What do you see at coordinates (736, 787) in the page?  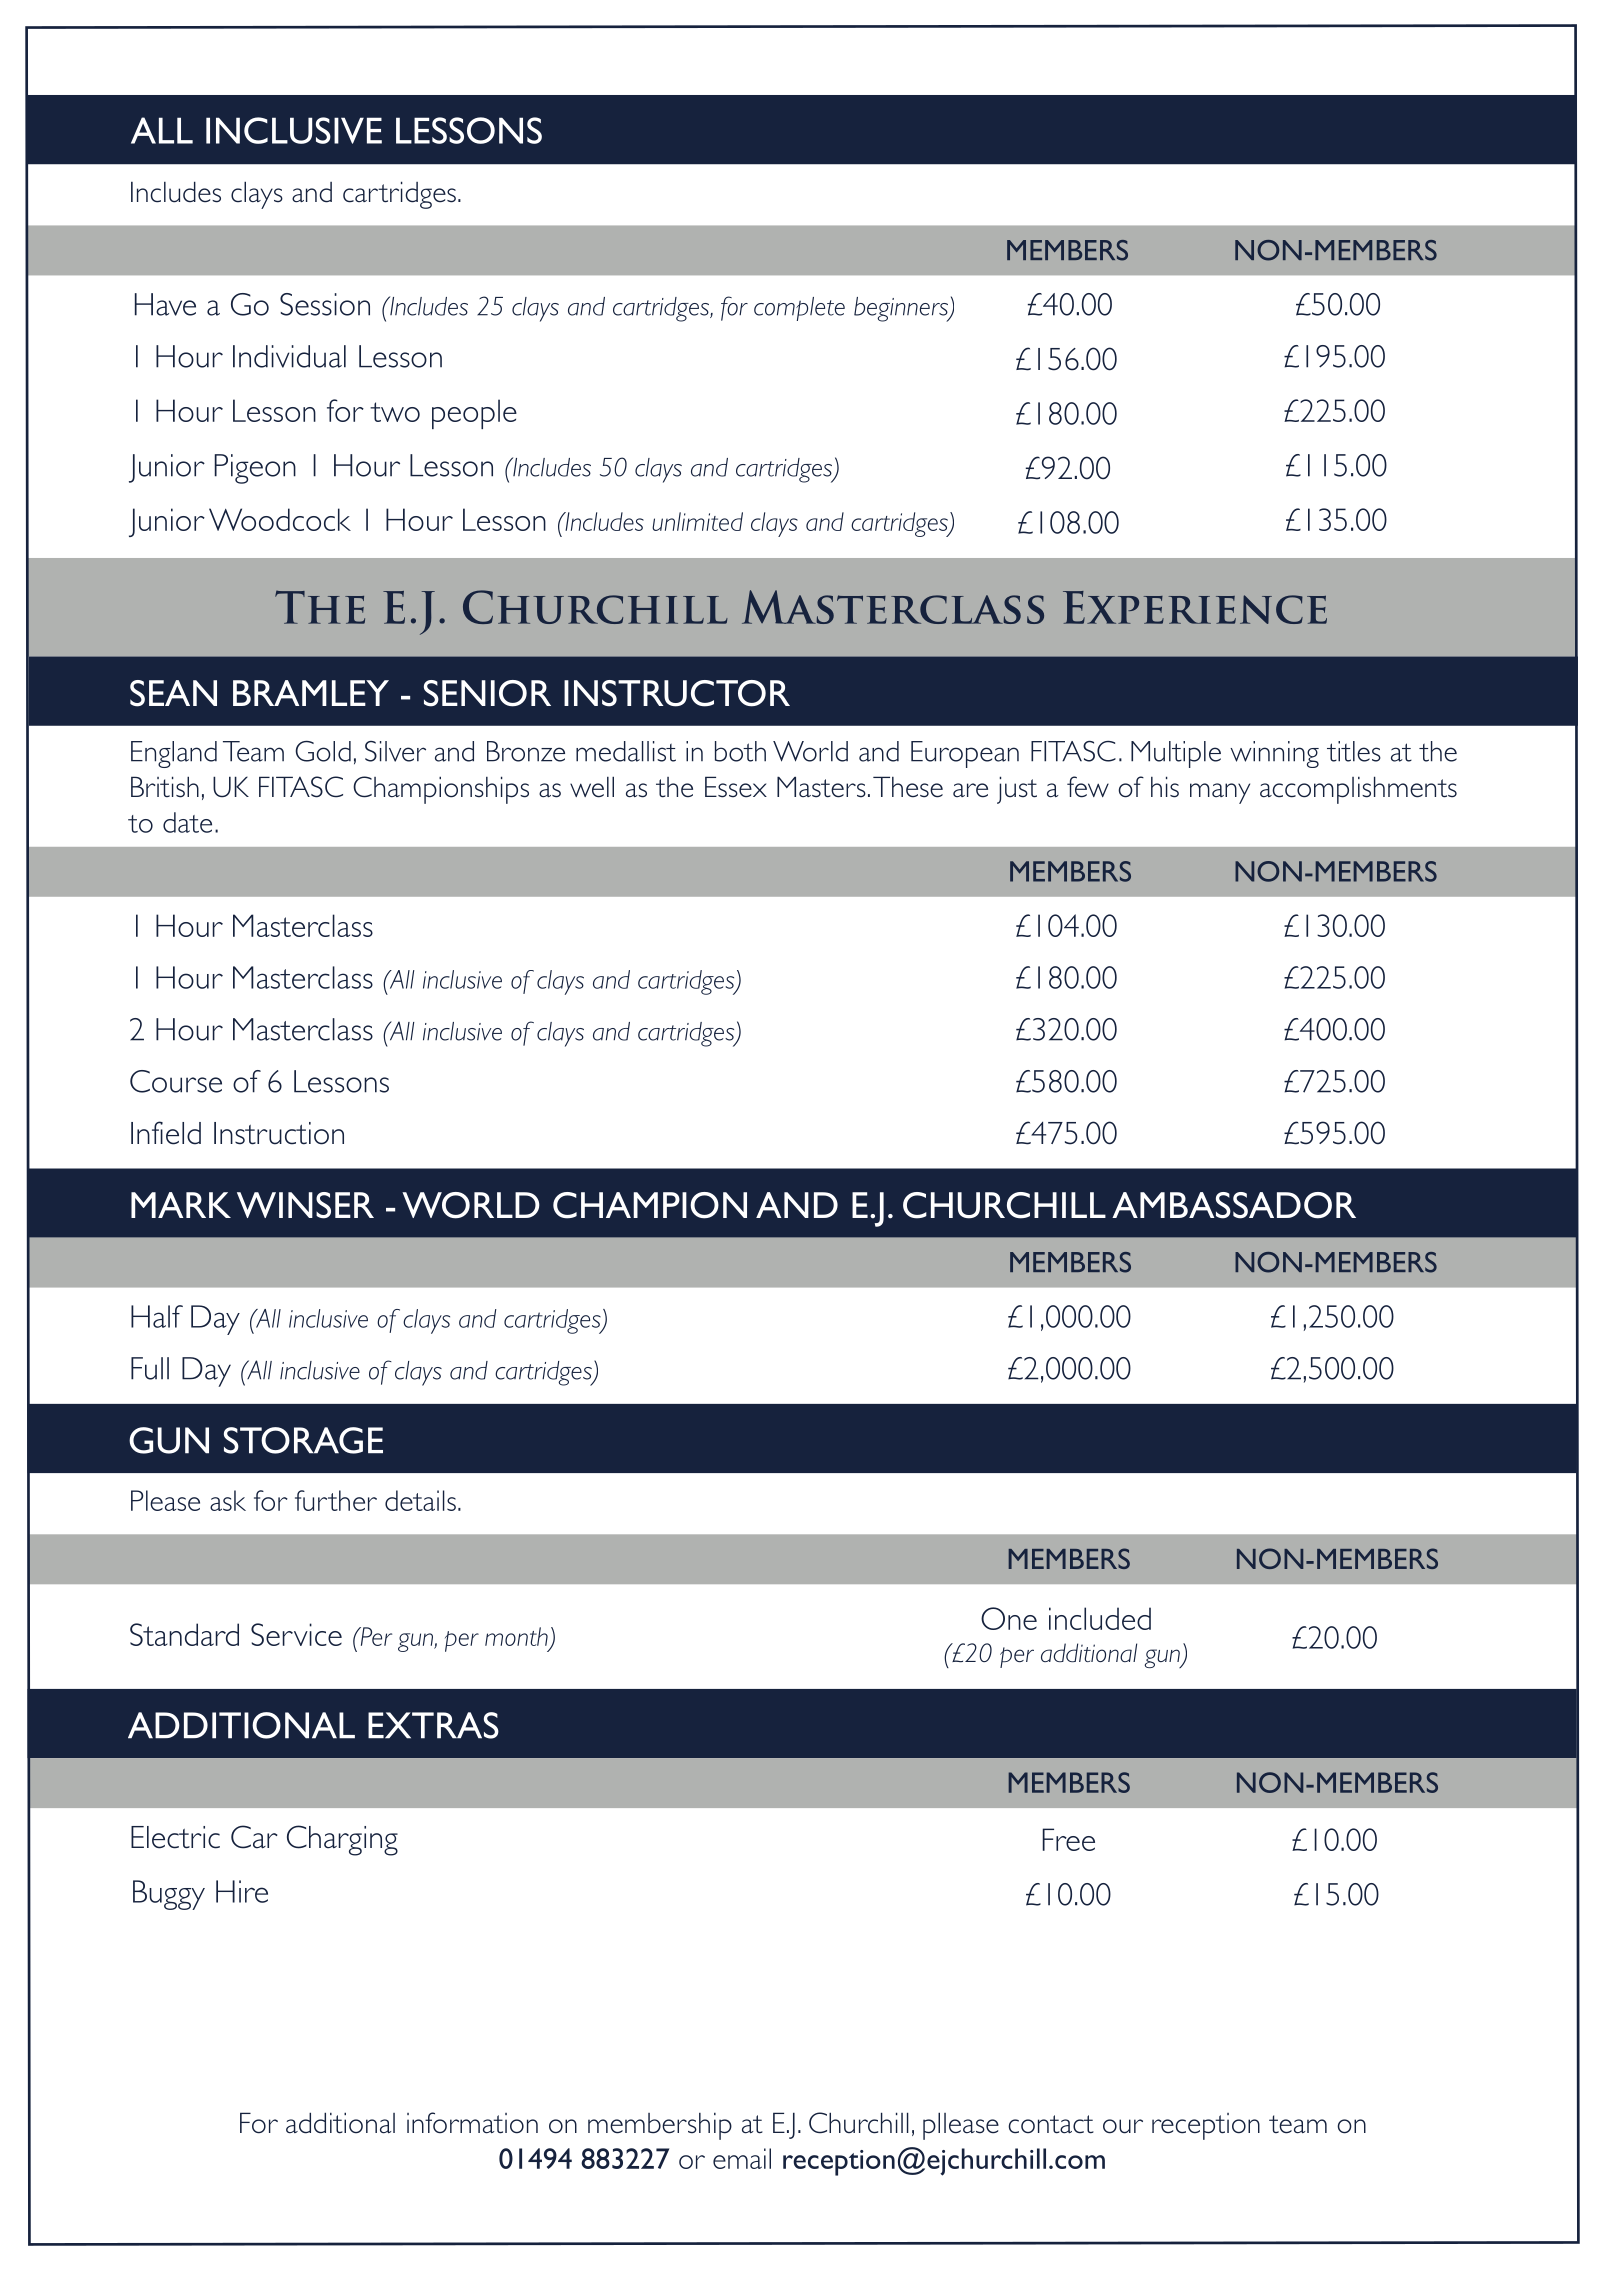 I see `Essex` at bounding box center [736, 787].
